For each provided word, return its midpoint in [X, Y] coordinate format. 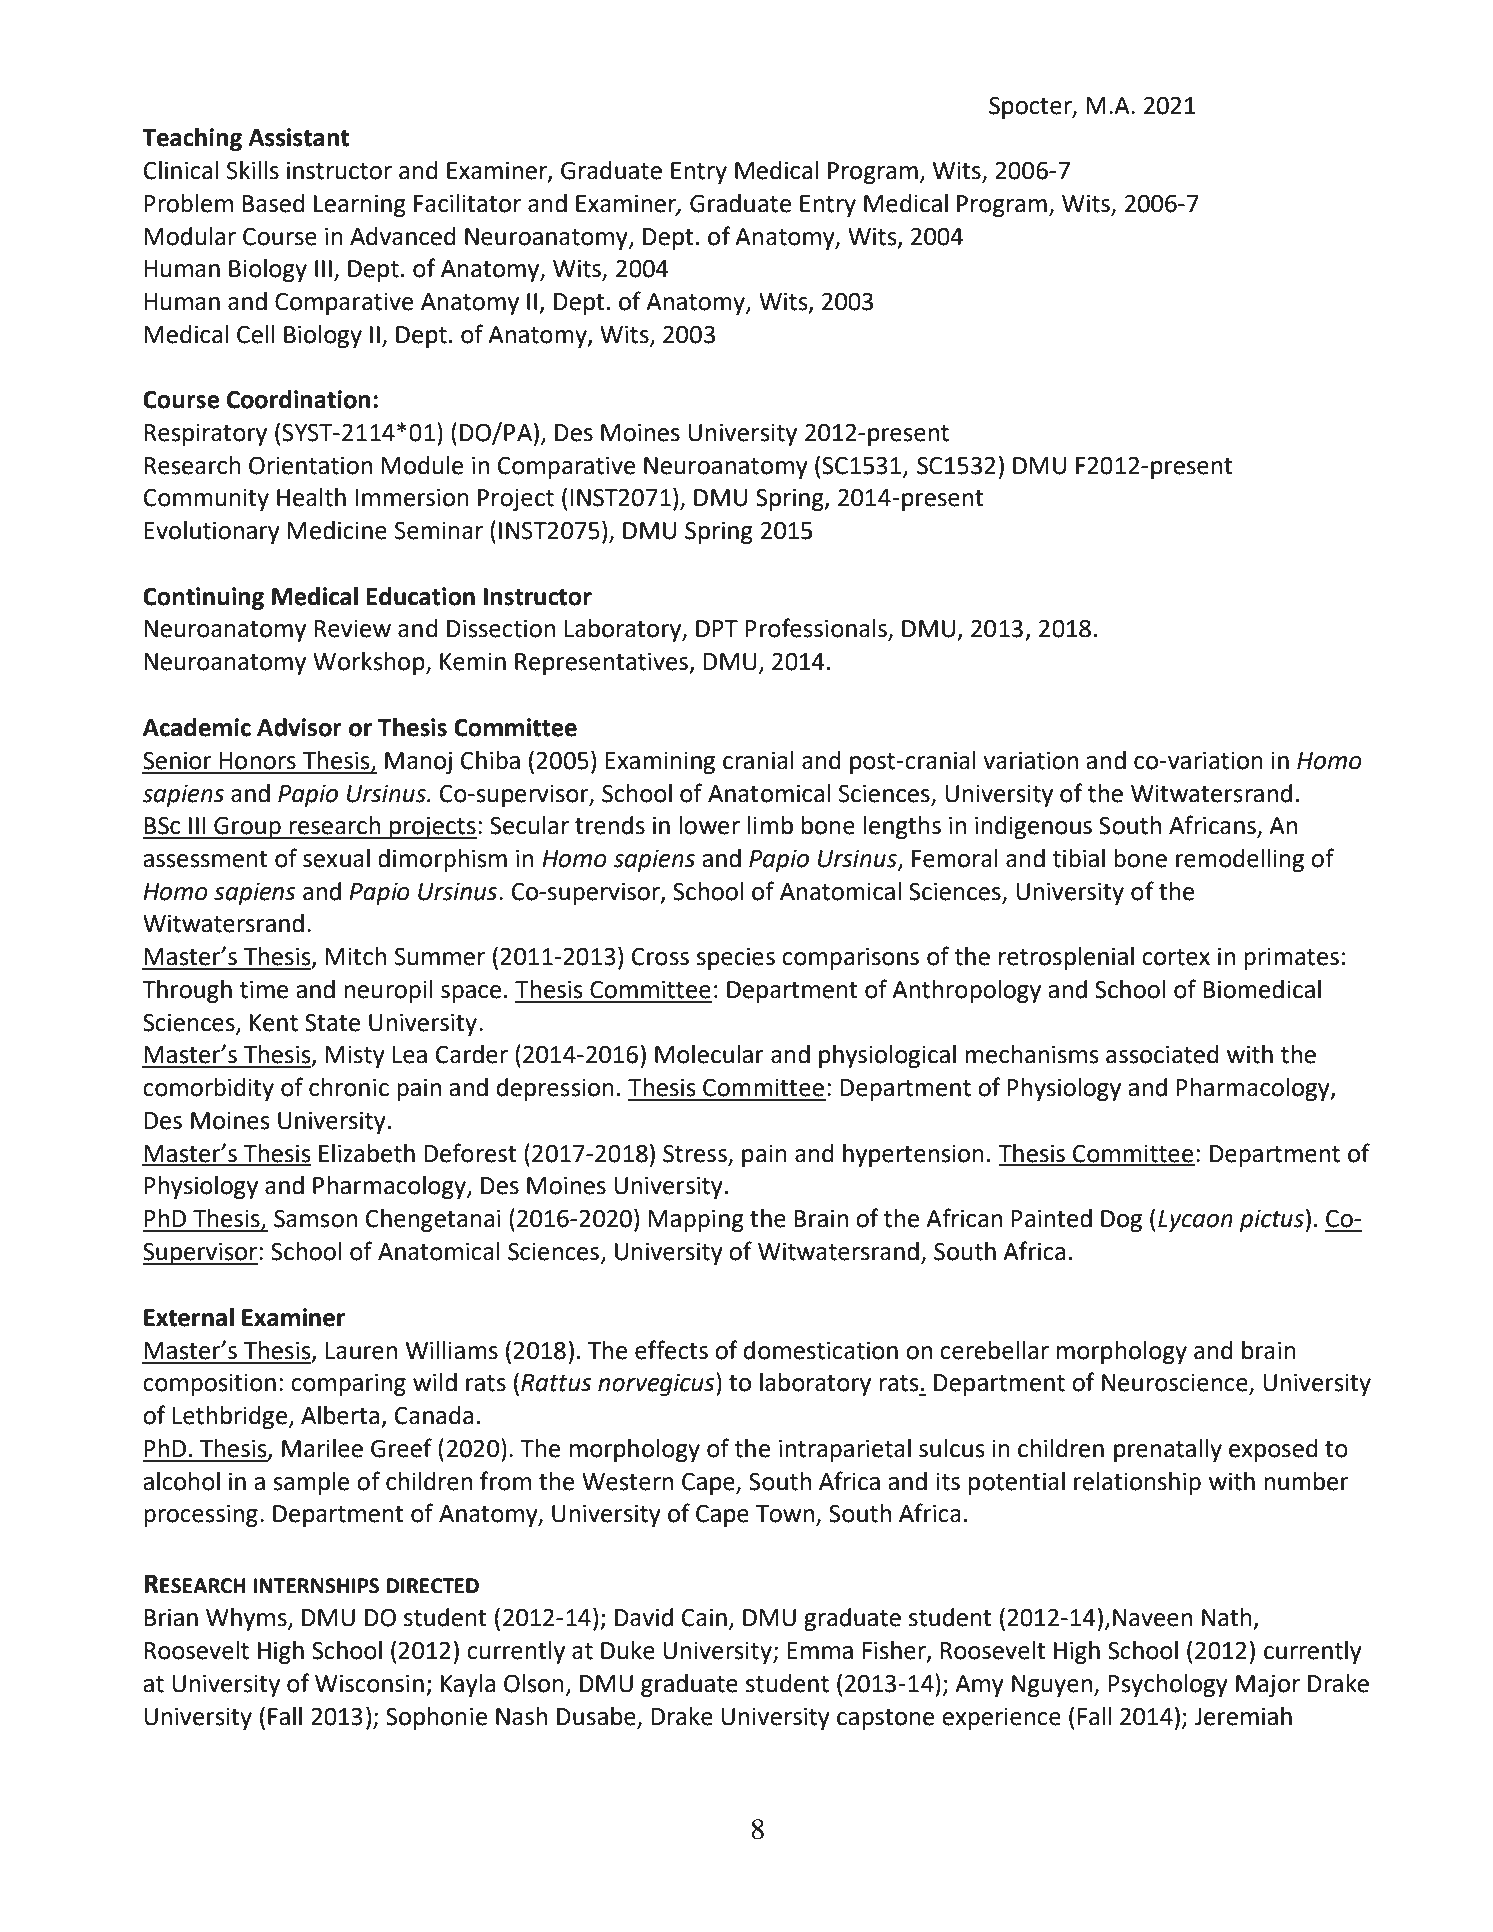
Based [273, 203]
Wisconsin [369, 1684]
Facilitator [467, 203]
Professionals [817, 629]
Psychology [1168, 1685]
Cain [704, 1618]
